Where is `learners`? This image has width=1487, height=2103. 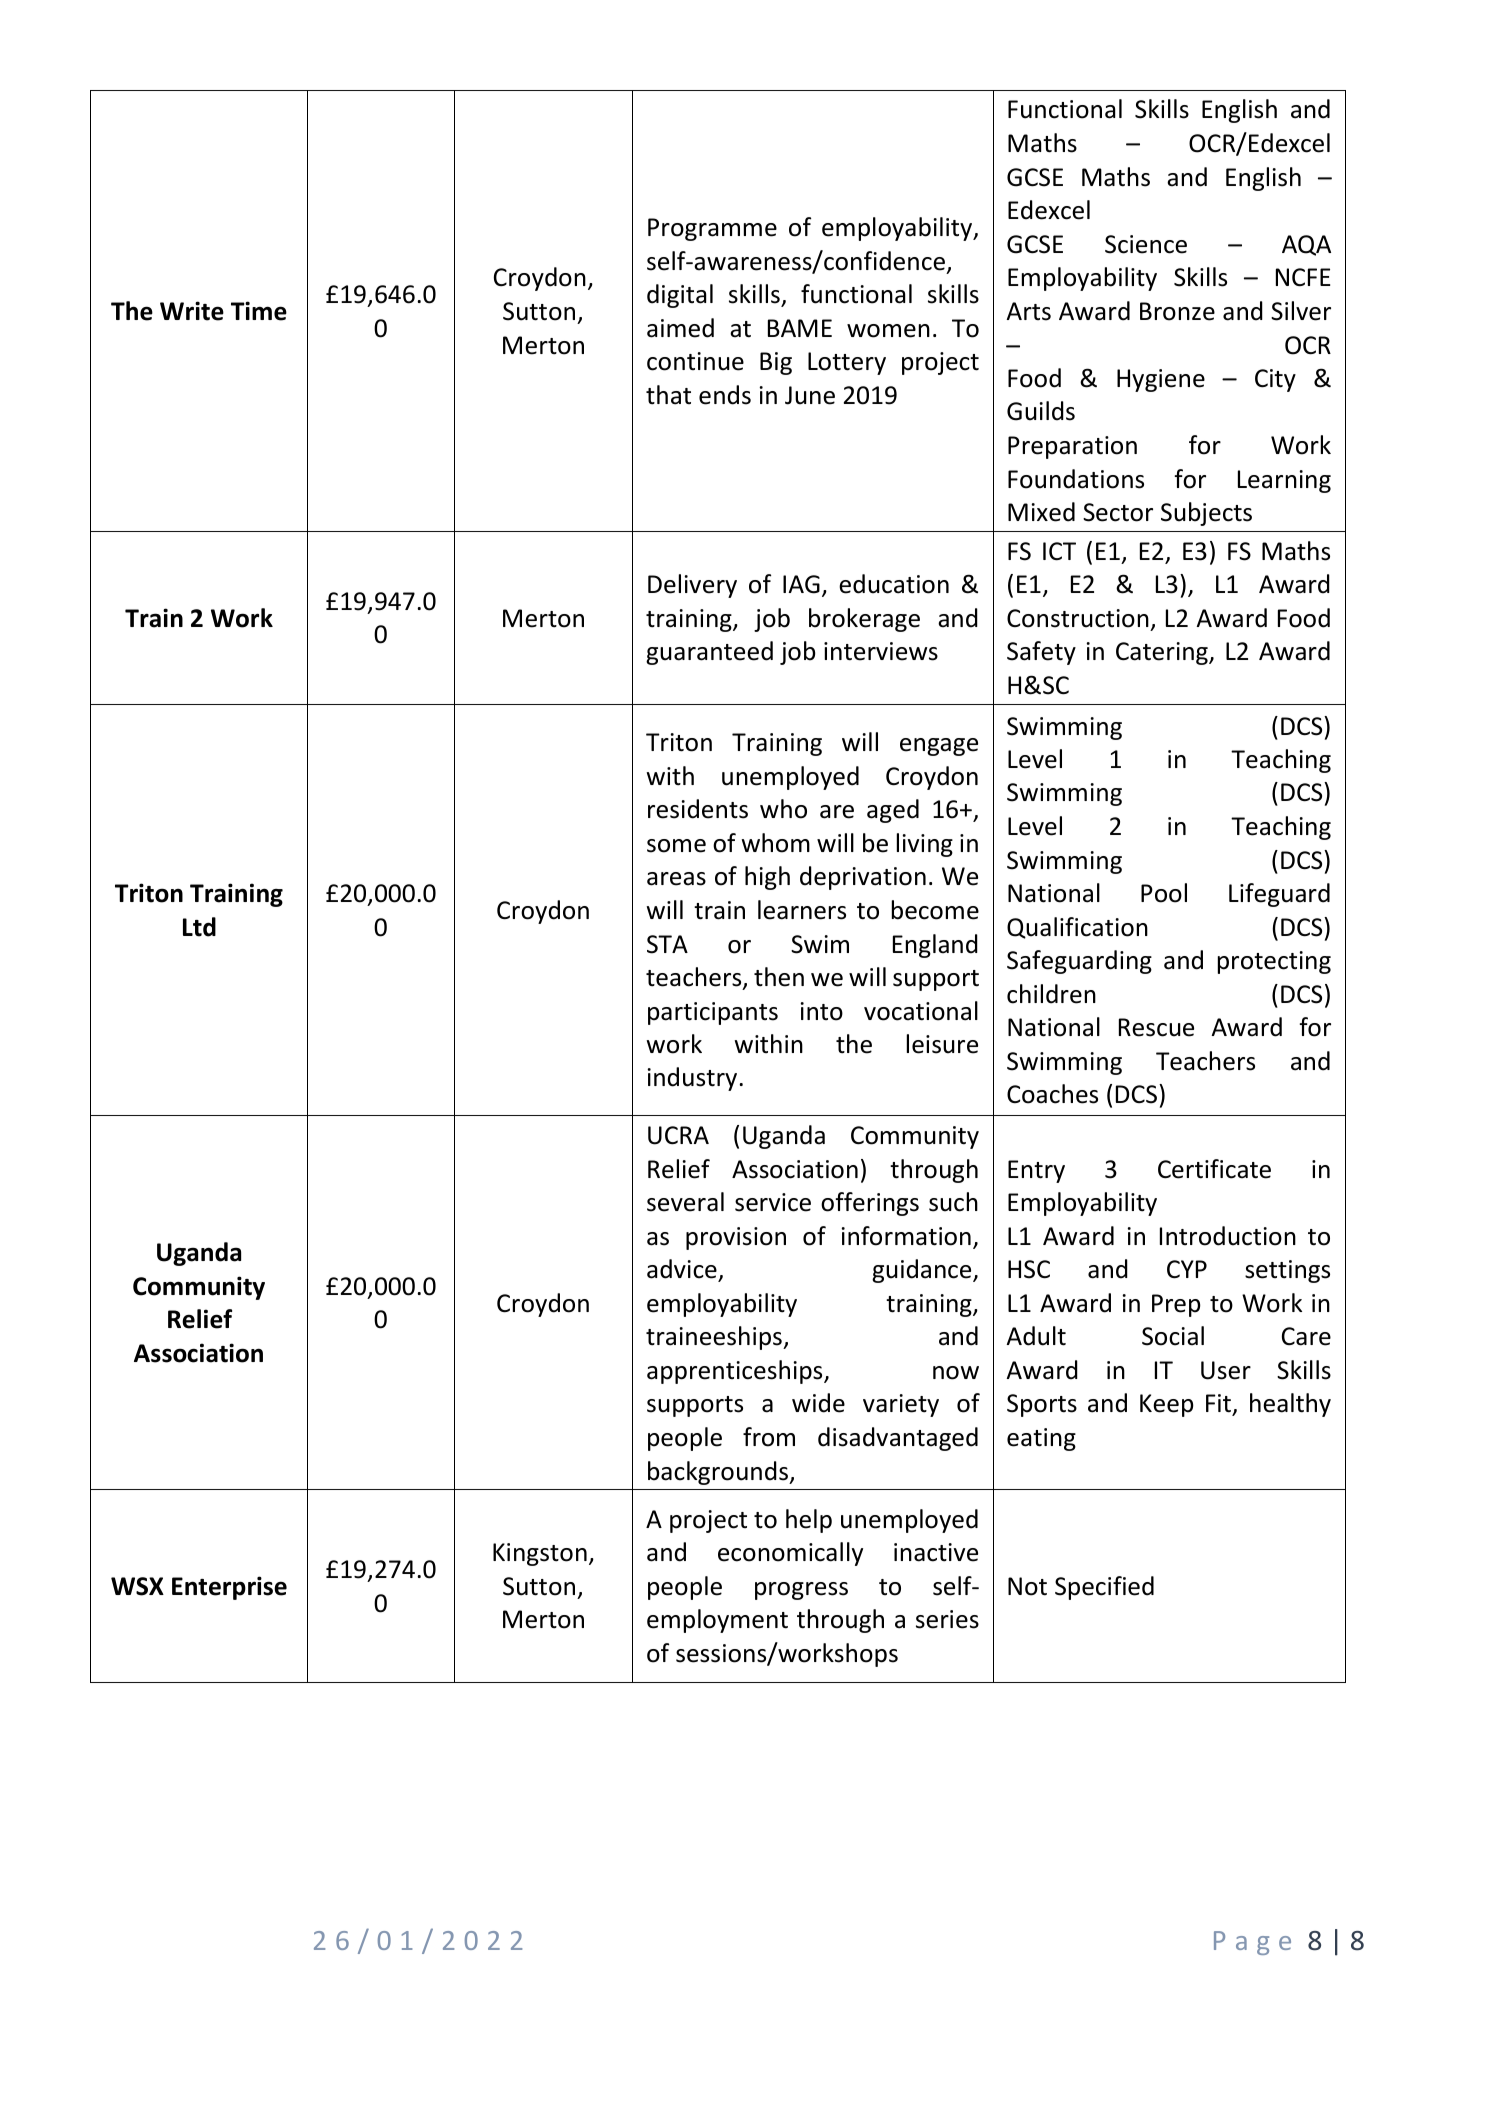 learners is located at coordinates (802, 910).
